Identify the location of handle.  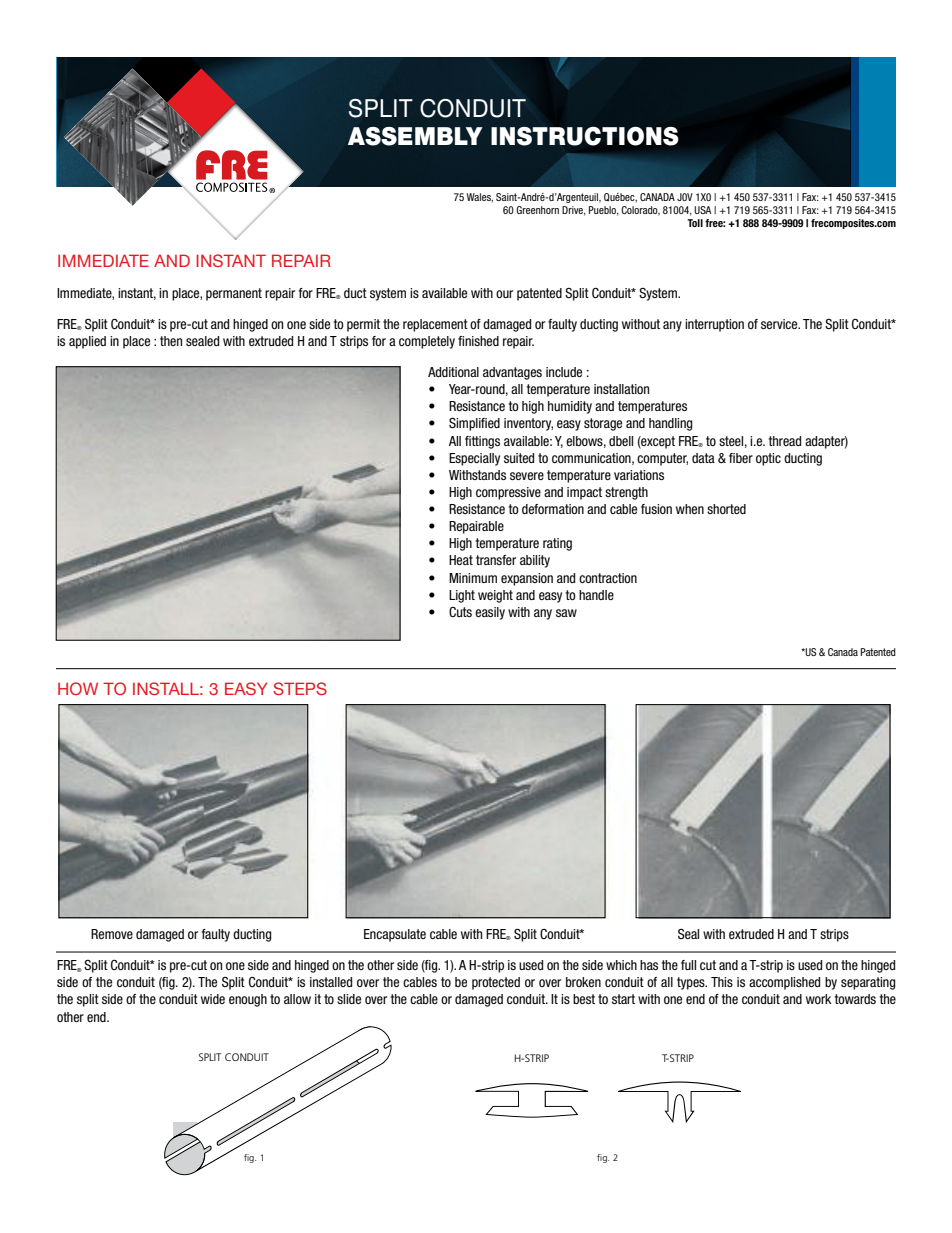
(596, 595).
